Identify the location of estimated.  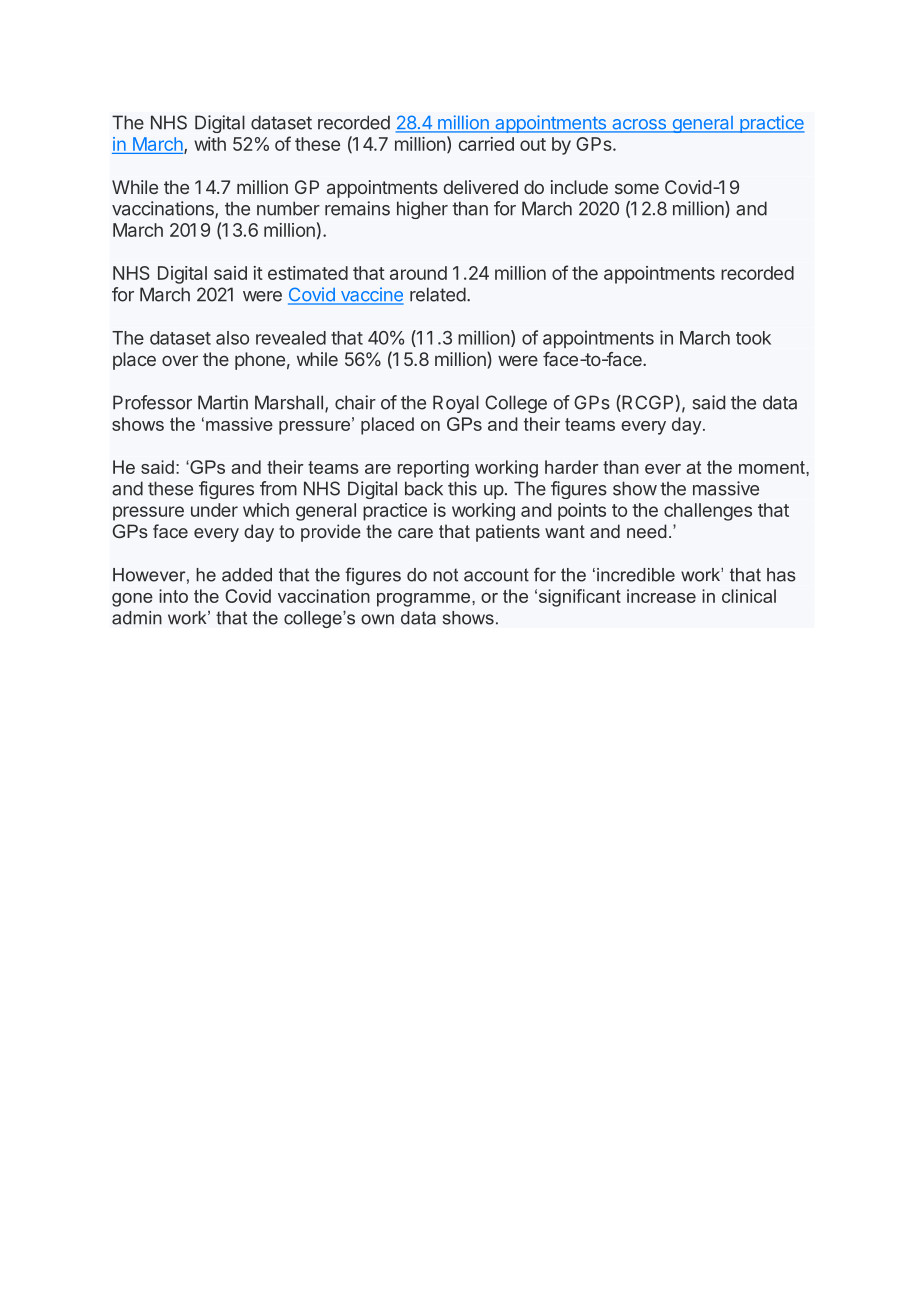
(308, 273).
